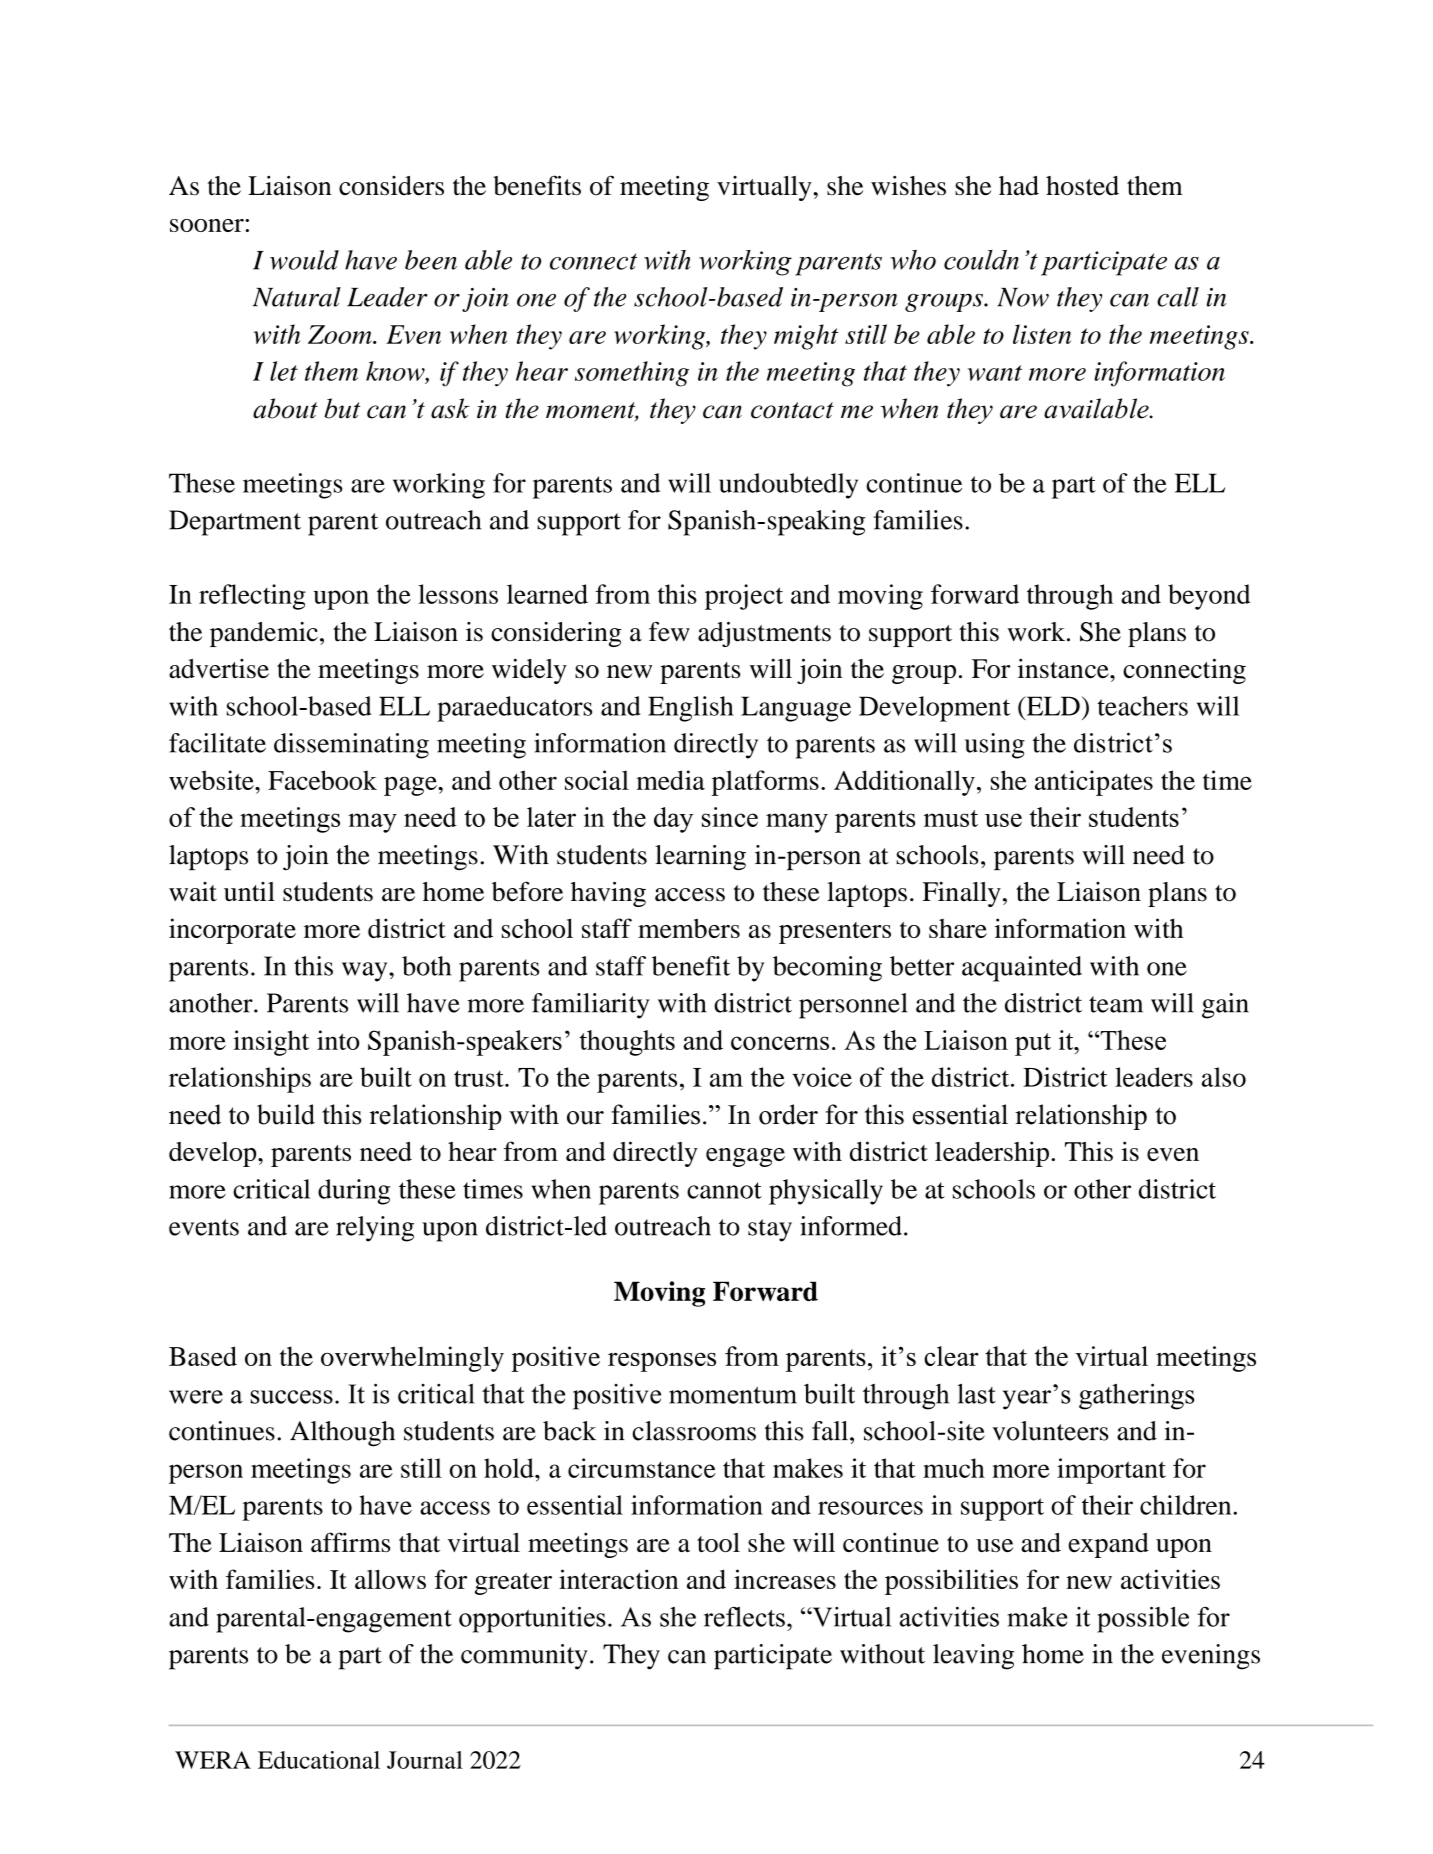 The image size is (1433, 1854). I want to click on way, so click(366, 972).
